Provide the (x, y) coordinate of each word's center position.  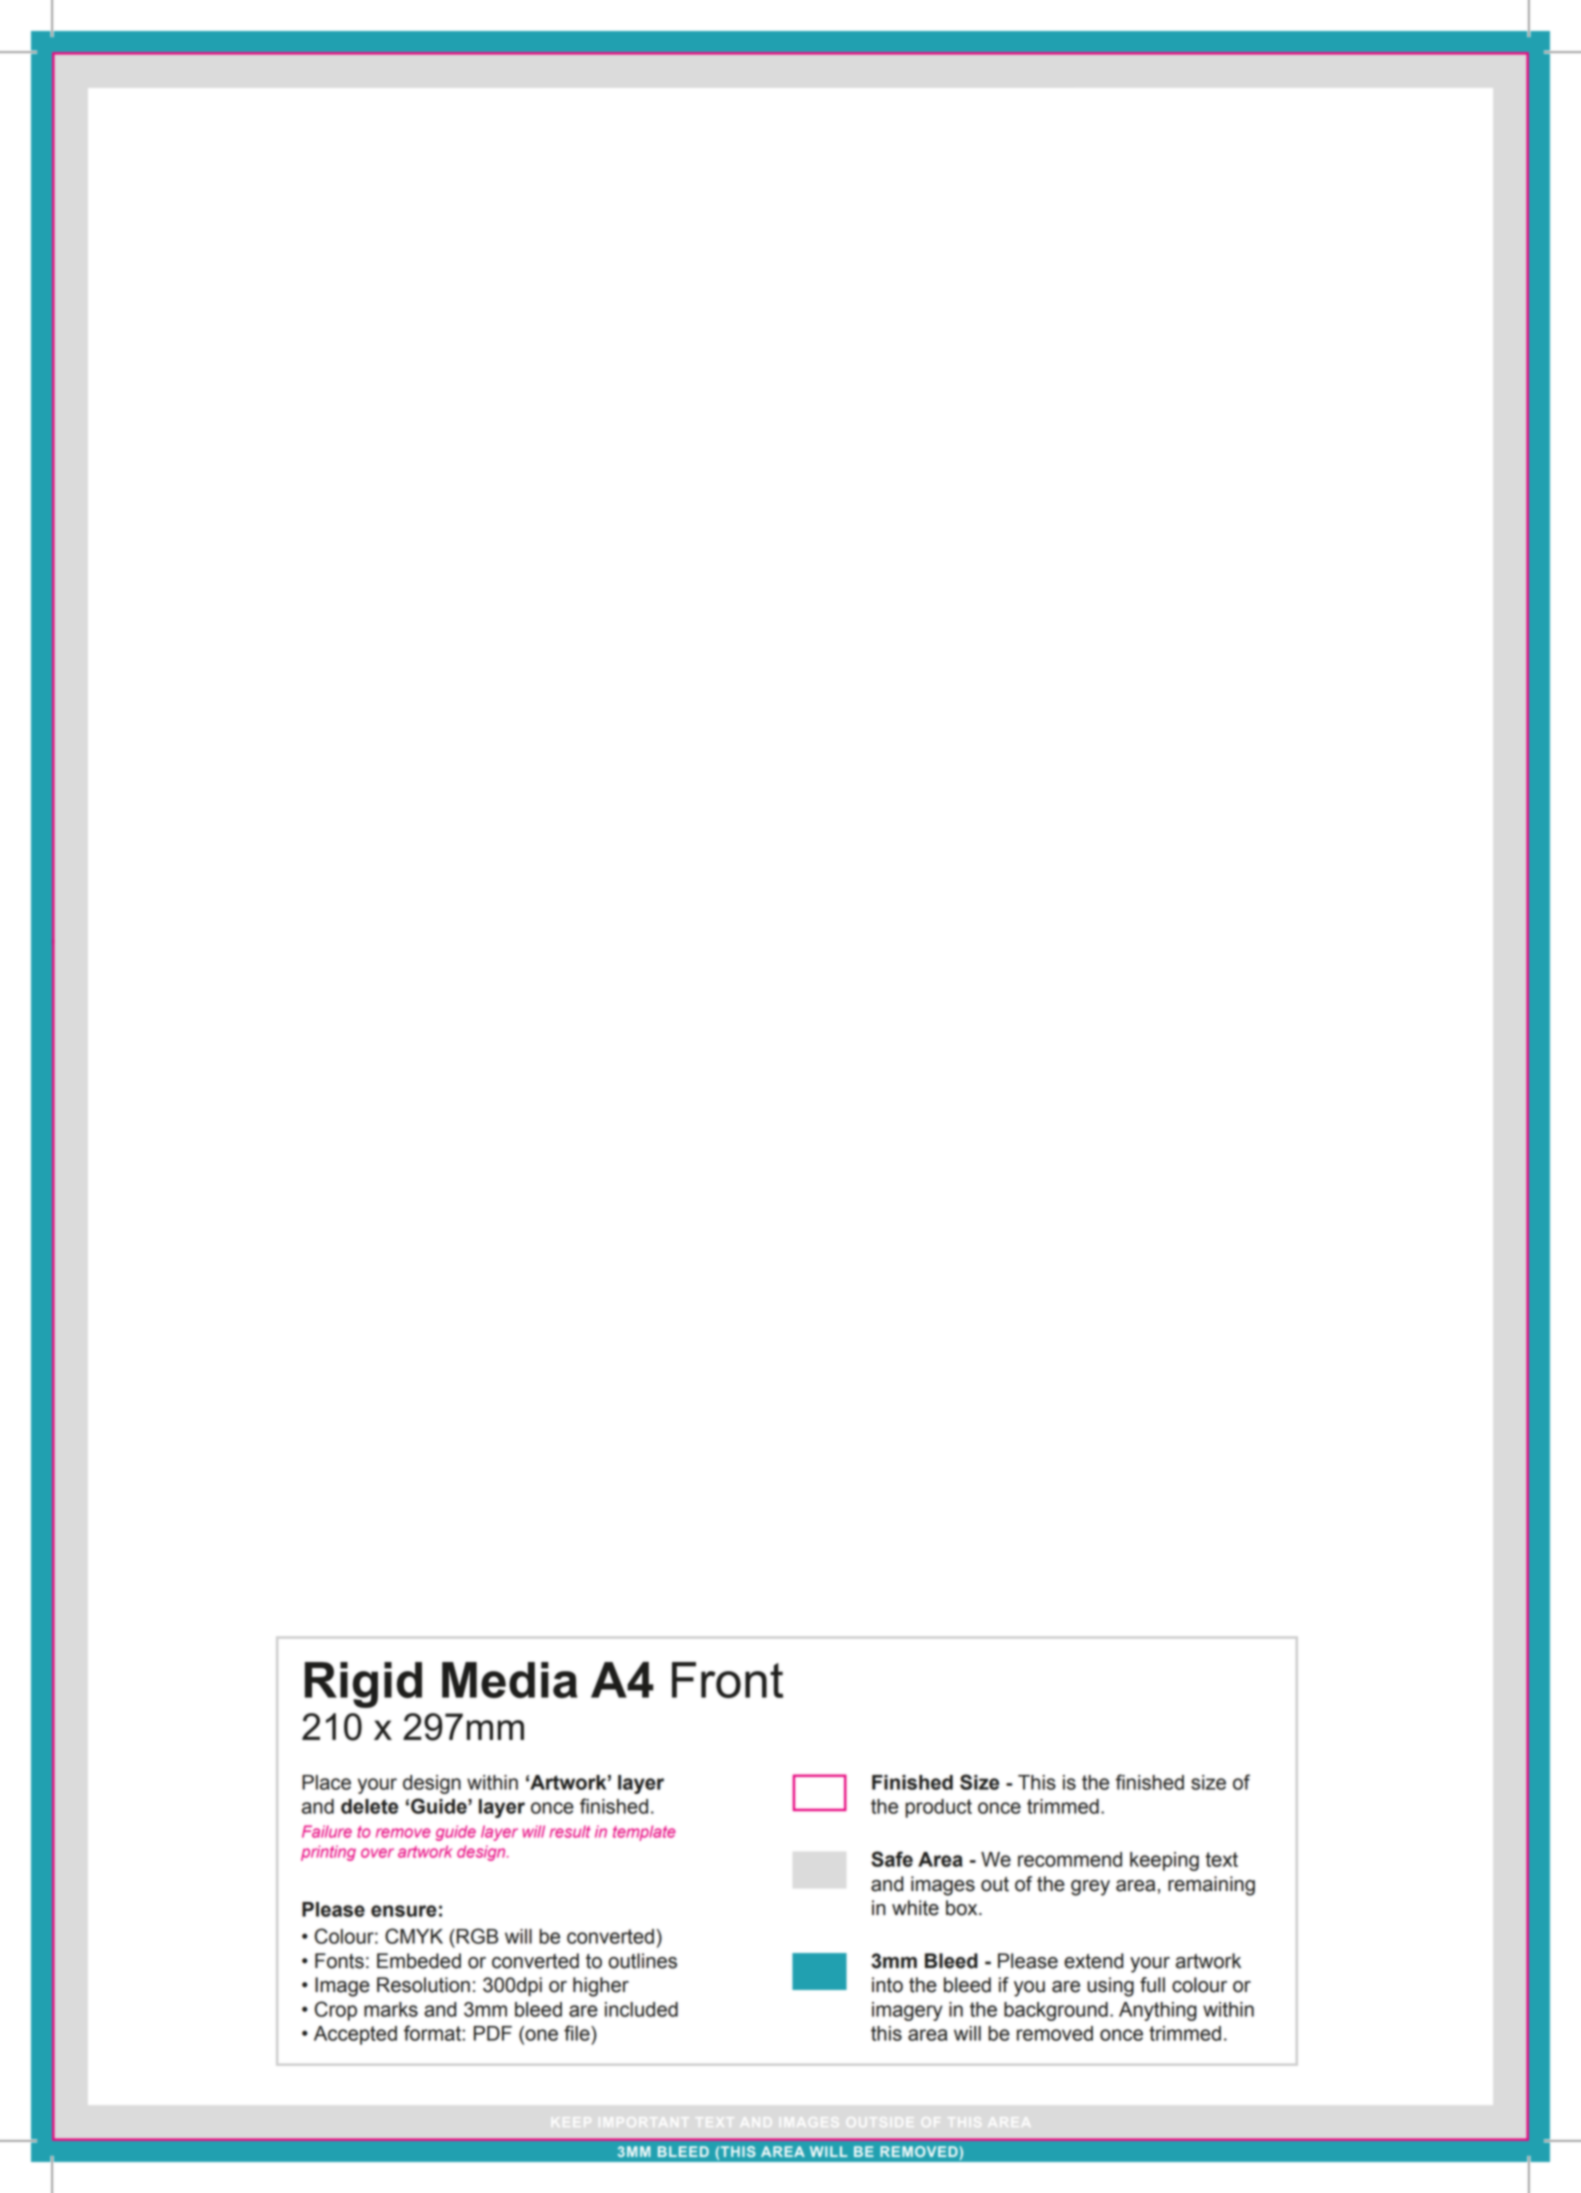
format (433, 2033)
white (915, 1908)
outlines (643, 1961)
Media (509, 1680)
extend (1093, 1961)
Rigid (363, 1685)
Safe (892, 1859)
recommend (1070, 1859)
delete (369, 1806)
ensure (404, 1911)
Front (727, 1680)
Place (326, 1782)
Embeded (419, 1961)
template (644, 1833)
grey (1090, 1888)
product (938, 1808)
